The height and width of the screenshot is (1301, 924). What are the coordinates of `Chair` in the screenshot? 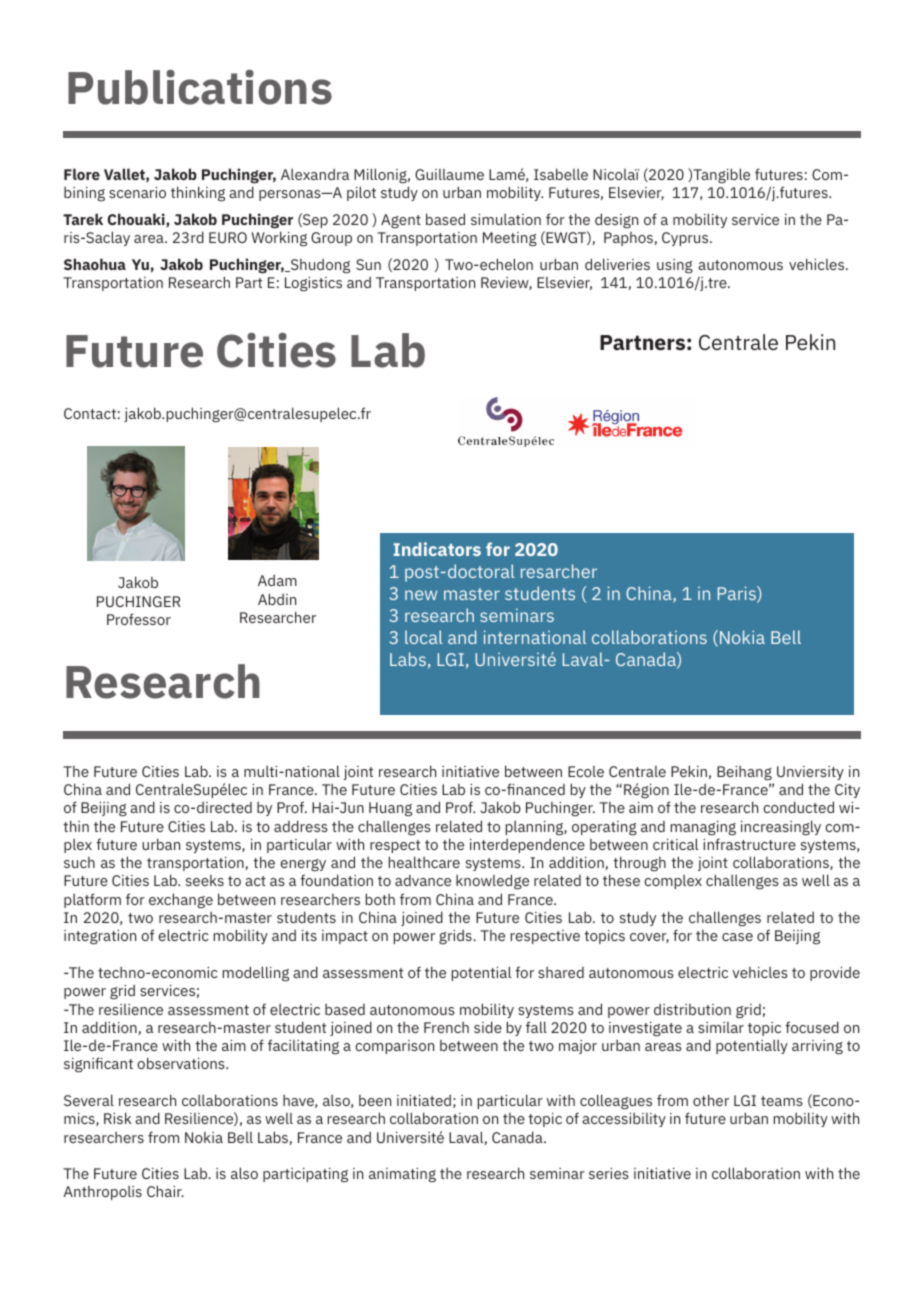 It's located at (165, 1191).
